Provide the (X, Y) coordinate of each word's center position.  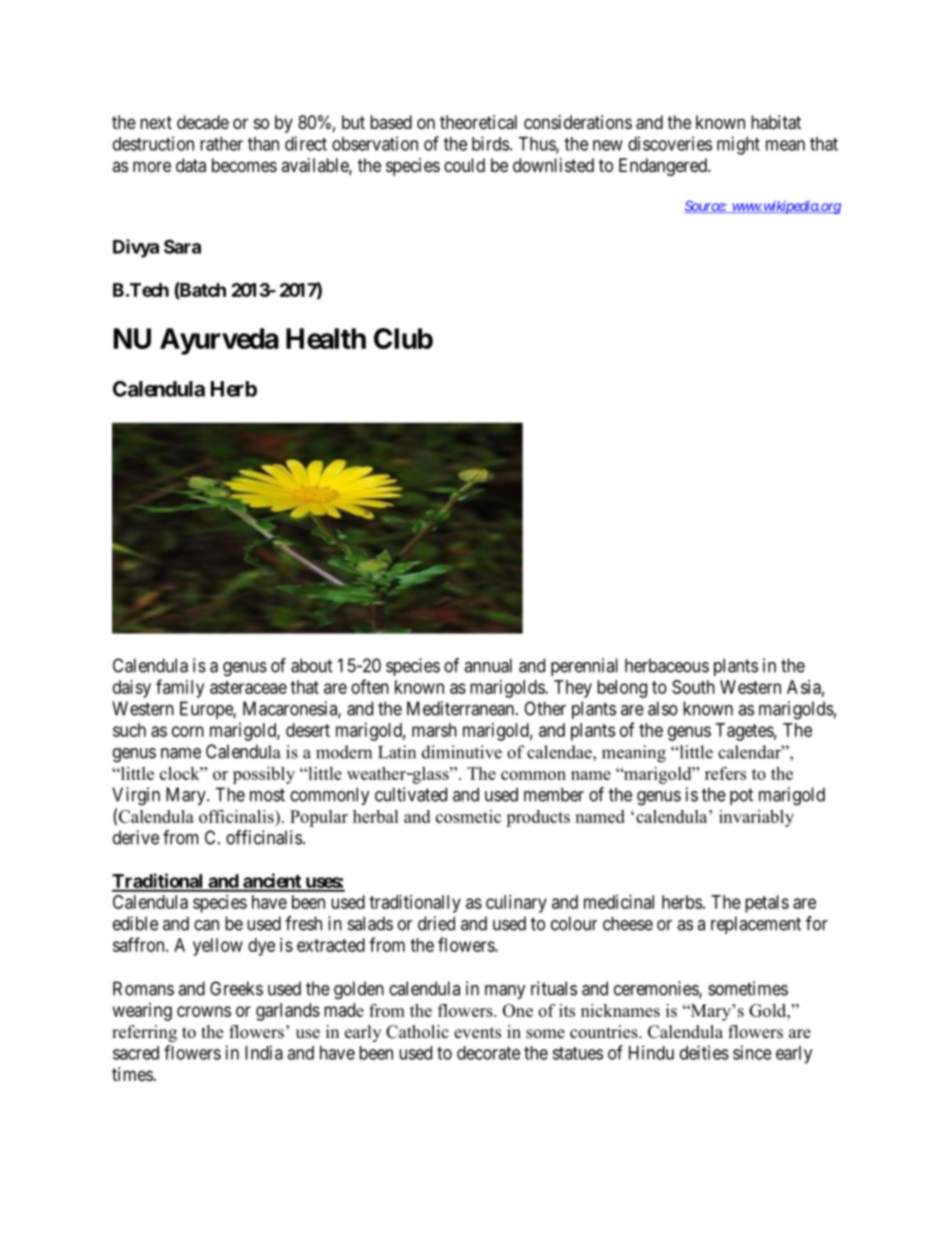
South (693, 687)
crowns (204, 1011)
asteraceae (248, 687)
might (738, 145)
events (477, 1033)
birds (490, 143)
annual (488, 665)
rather (221, 144)
